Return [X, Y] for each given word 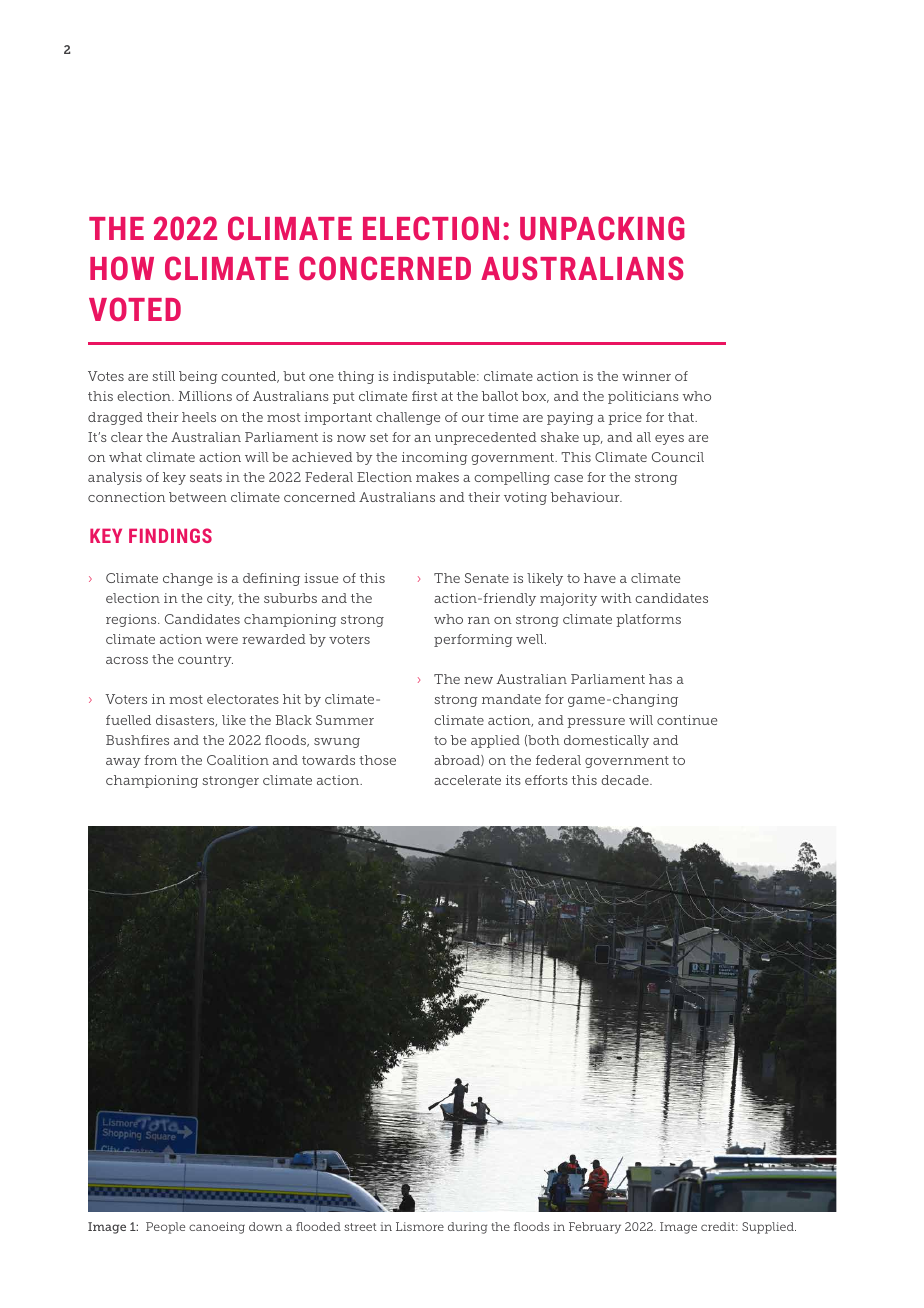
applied [495, 741]
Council [678, 457]
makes [437, 477]
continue [687, 720]
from [160, 760]
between [198, 497]
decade [626, 780]
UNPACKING [602, 228]
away [123, 763]
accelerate [467, 780]
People [165, 1228]
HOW [122, 268]
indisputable [435, 377]
